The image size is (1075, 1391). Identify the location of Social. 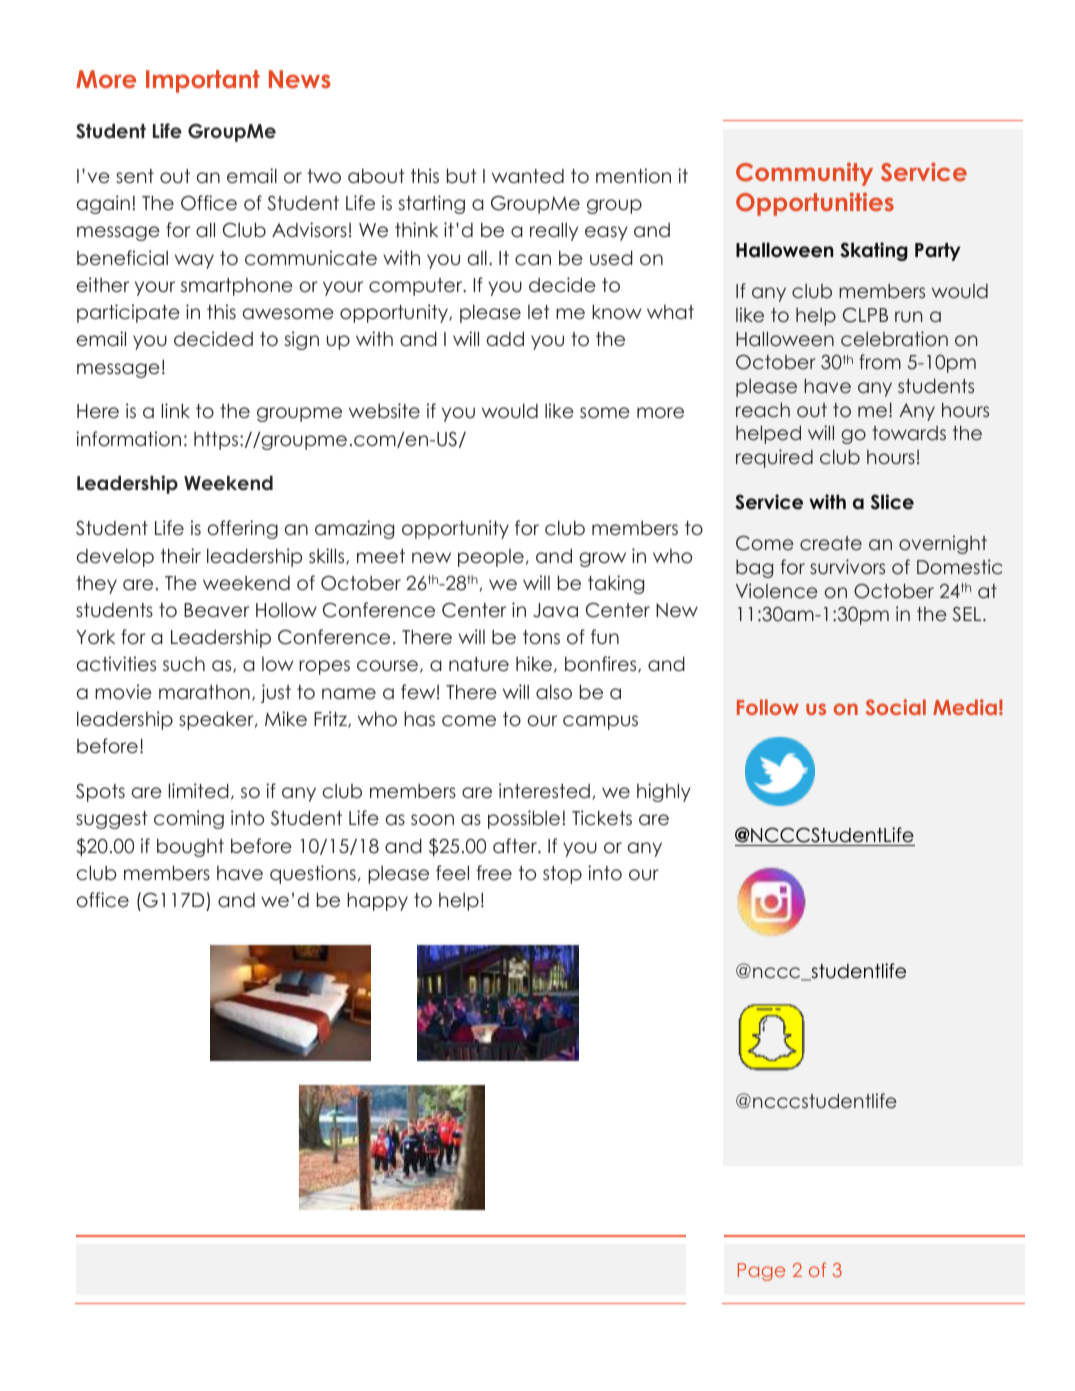
(896, 707).
